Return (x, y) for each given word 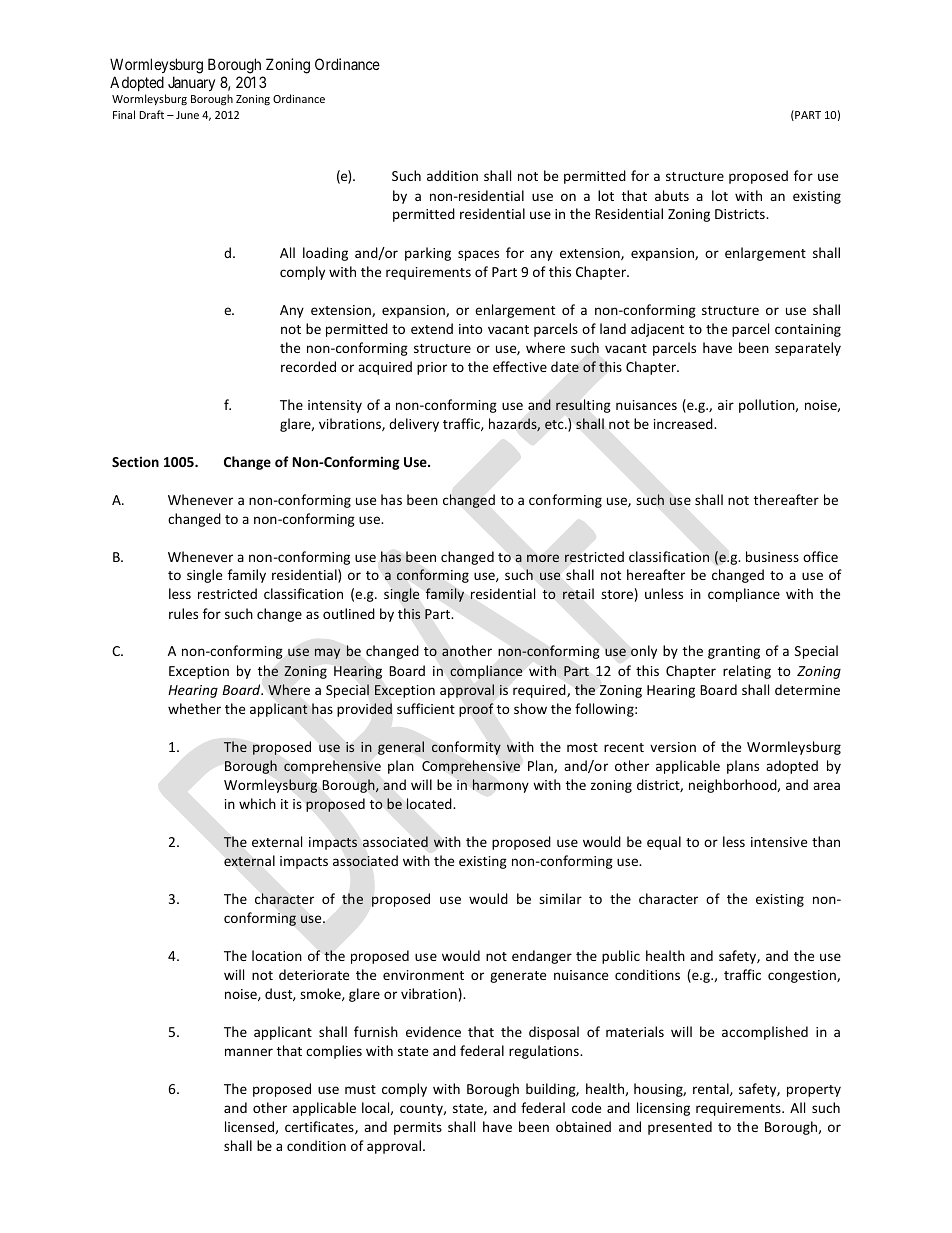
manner (249, 1052)
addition (452, 175)
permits (418, 1128)
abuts (672, 195)
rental (712, 1089)
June (187, 115)
